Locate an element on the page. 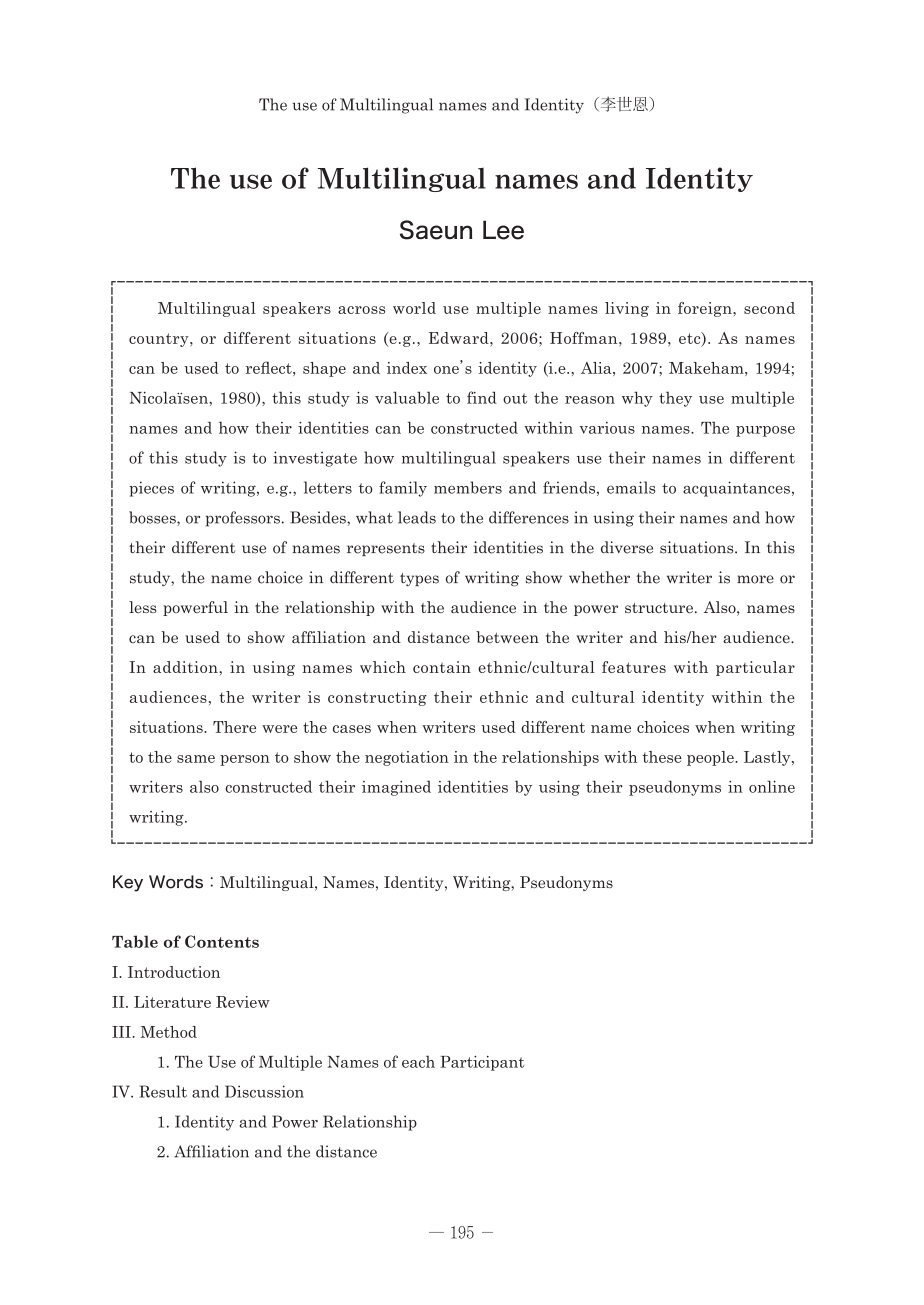 This document has height=1305, width=924. same is located at coordinates (196, 759).
